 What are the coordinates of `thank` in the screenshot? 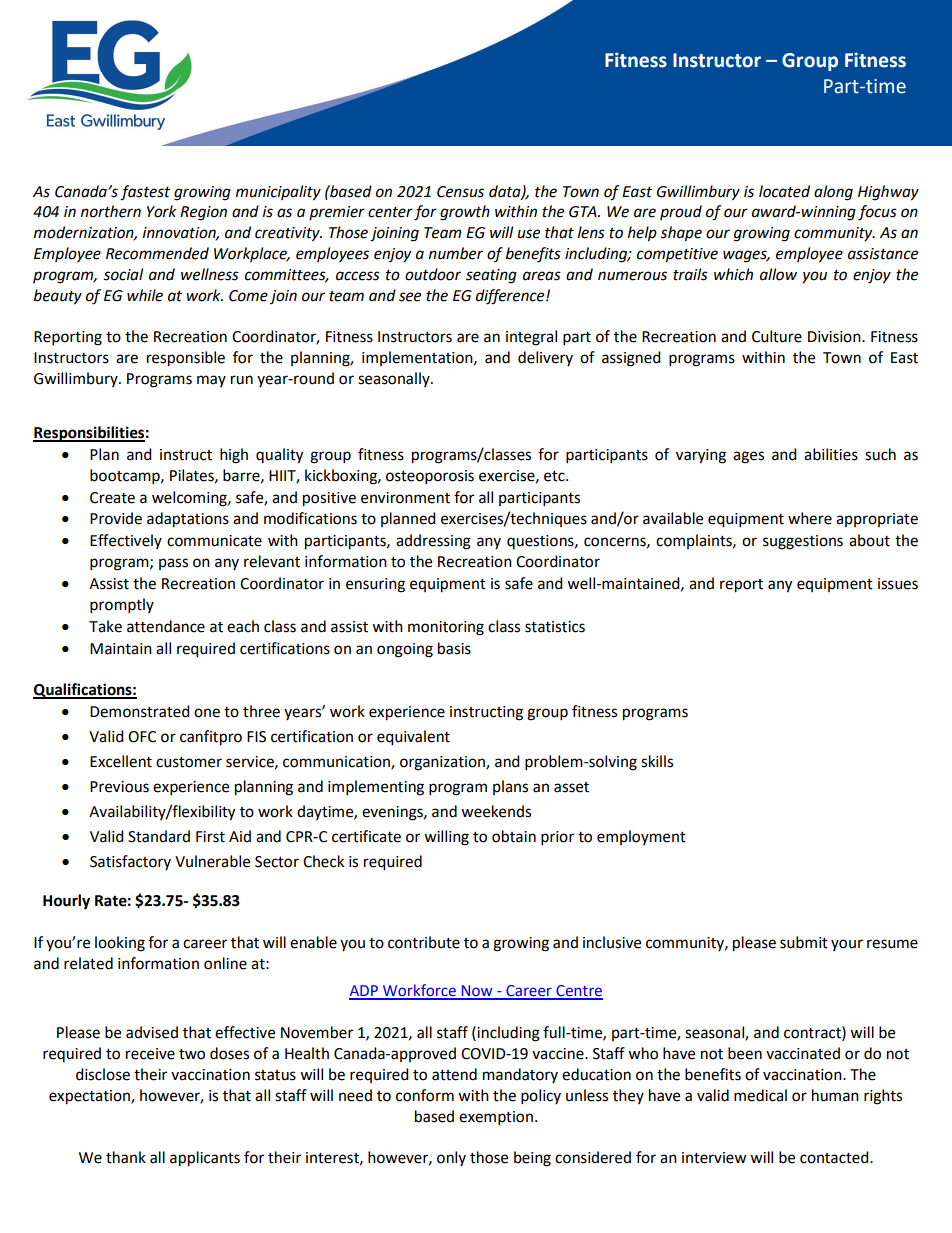 It's located at (126, 1157).
